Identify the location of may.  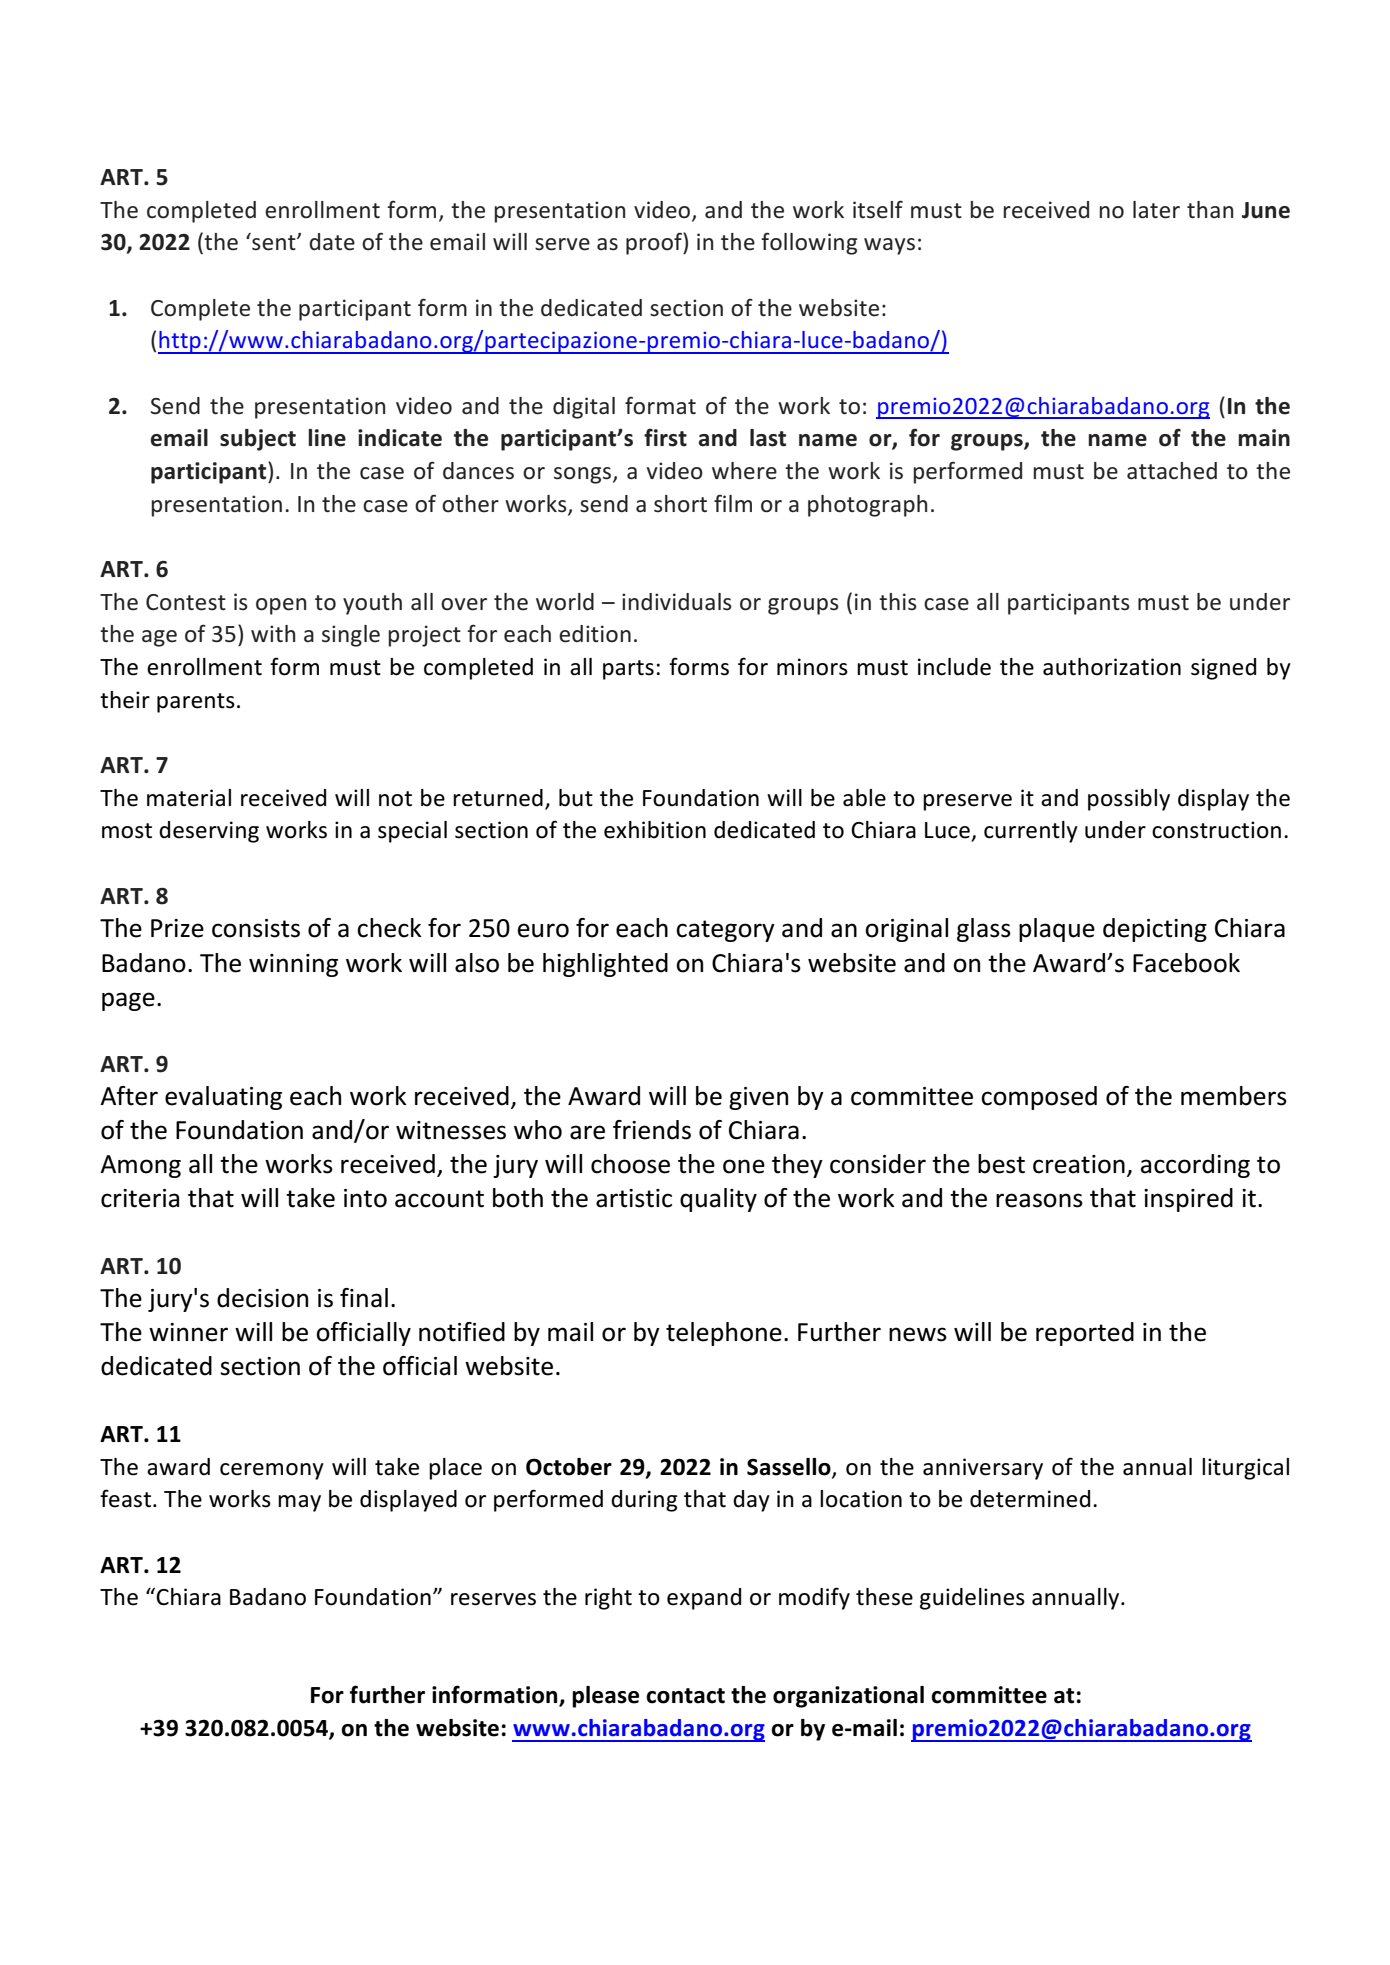
(299, 1503).
